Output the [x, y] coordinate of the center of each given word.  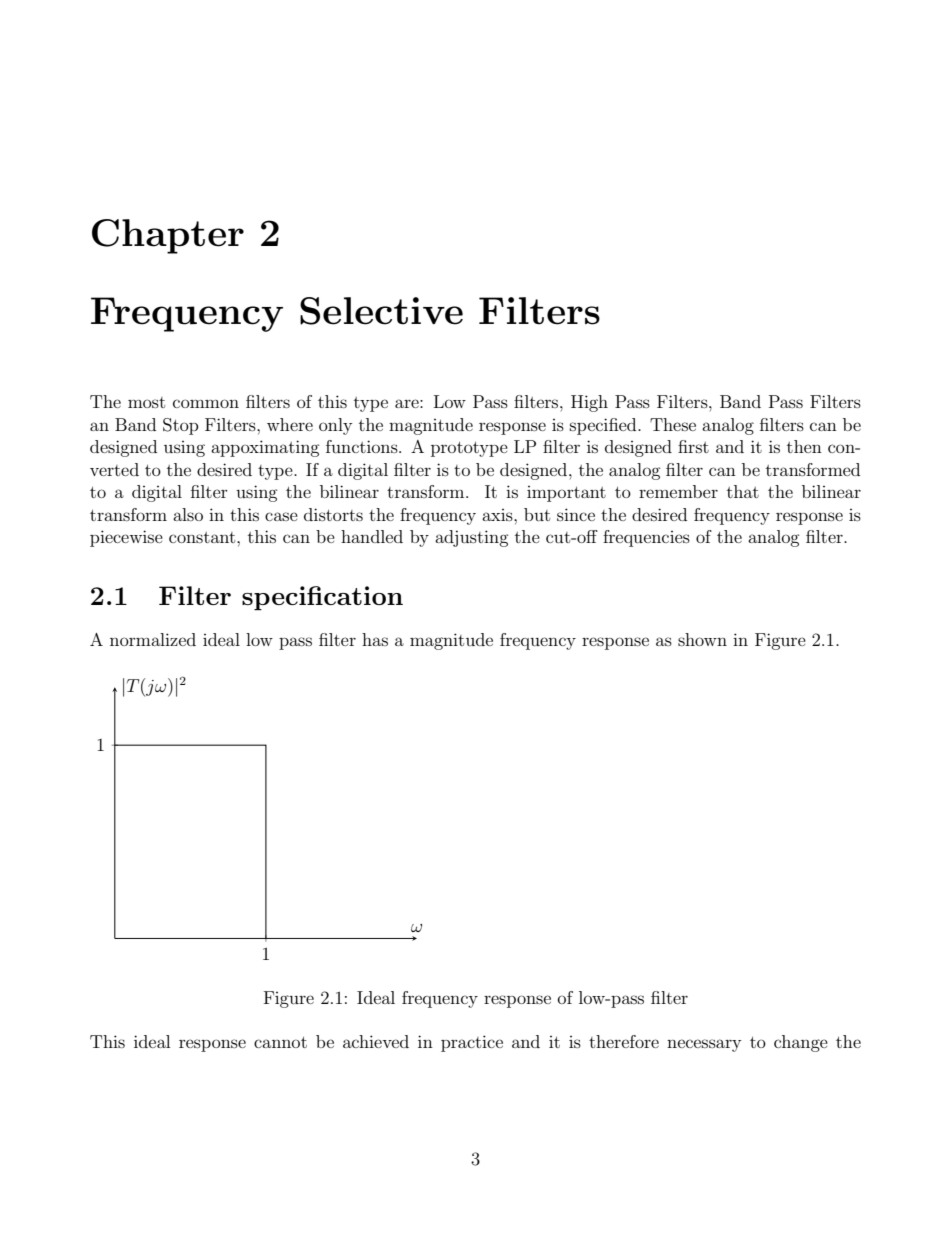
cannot [280, 1042]
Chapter [168, 236]
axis [498, 515]
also [188, 514]
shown [702, 639]
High [589, 403]
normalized [153, 639]
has [375, 639]
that [743, 491]
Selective [381, 311]
